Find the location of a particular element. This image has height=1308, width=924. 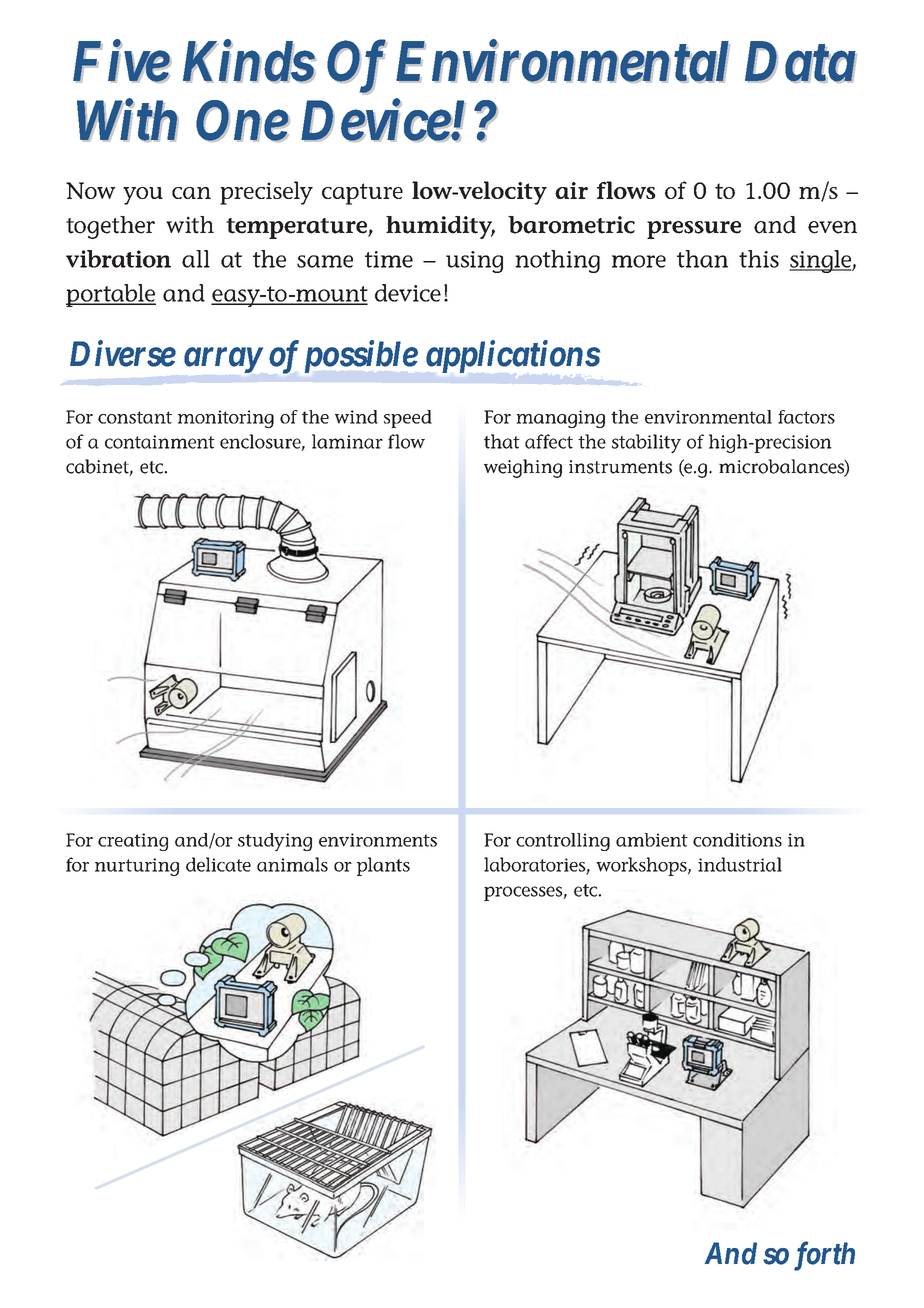

pressure is located at coordinates (694, 230).
